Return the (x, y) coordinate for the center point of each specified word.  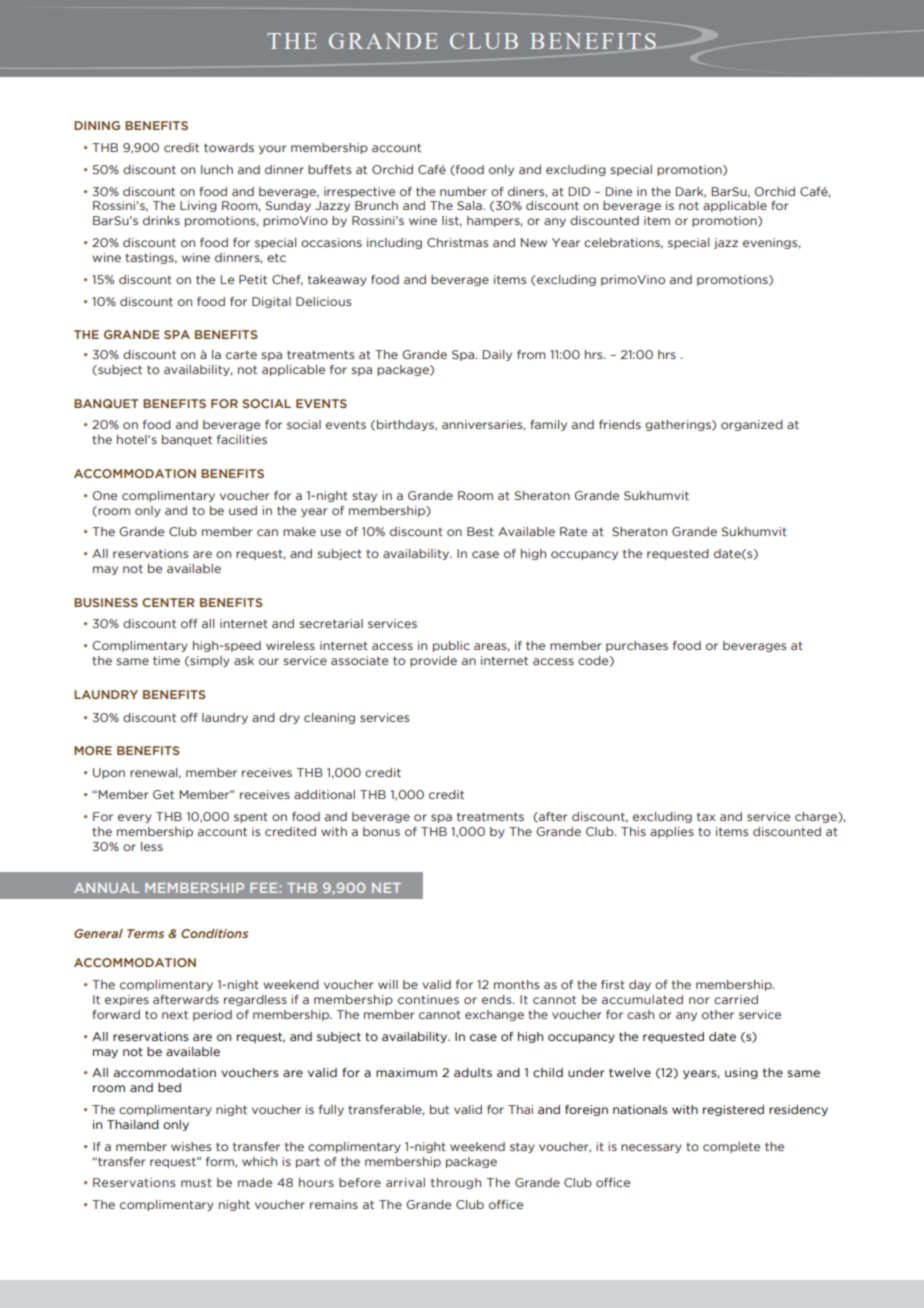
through (456, 1183)
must (196, 1182)
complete (731, 1147)
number (463, 191)
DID (579, 191)
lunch (217, 169)
